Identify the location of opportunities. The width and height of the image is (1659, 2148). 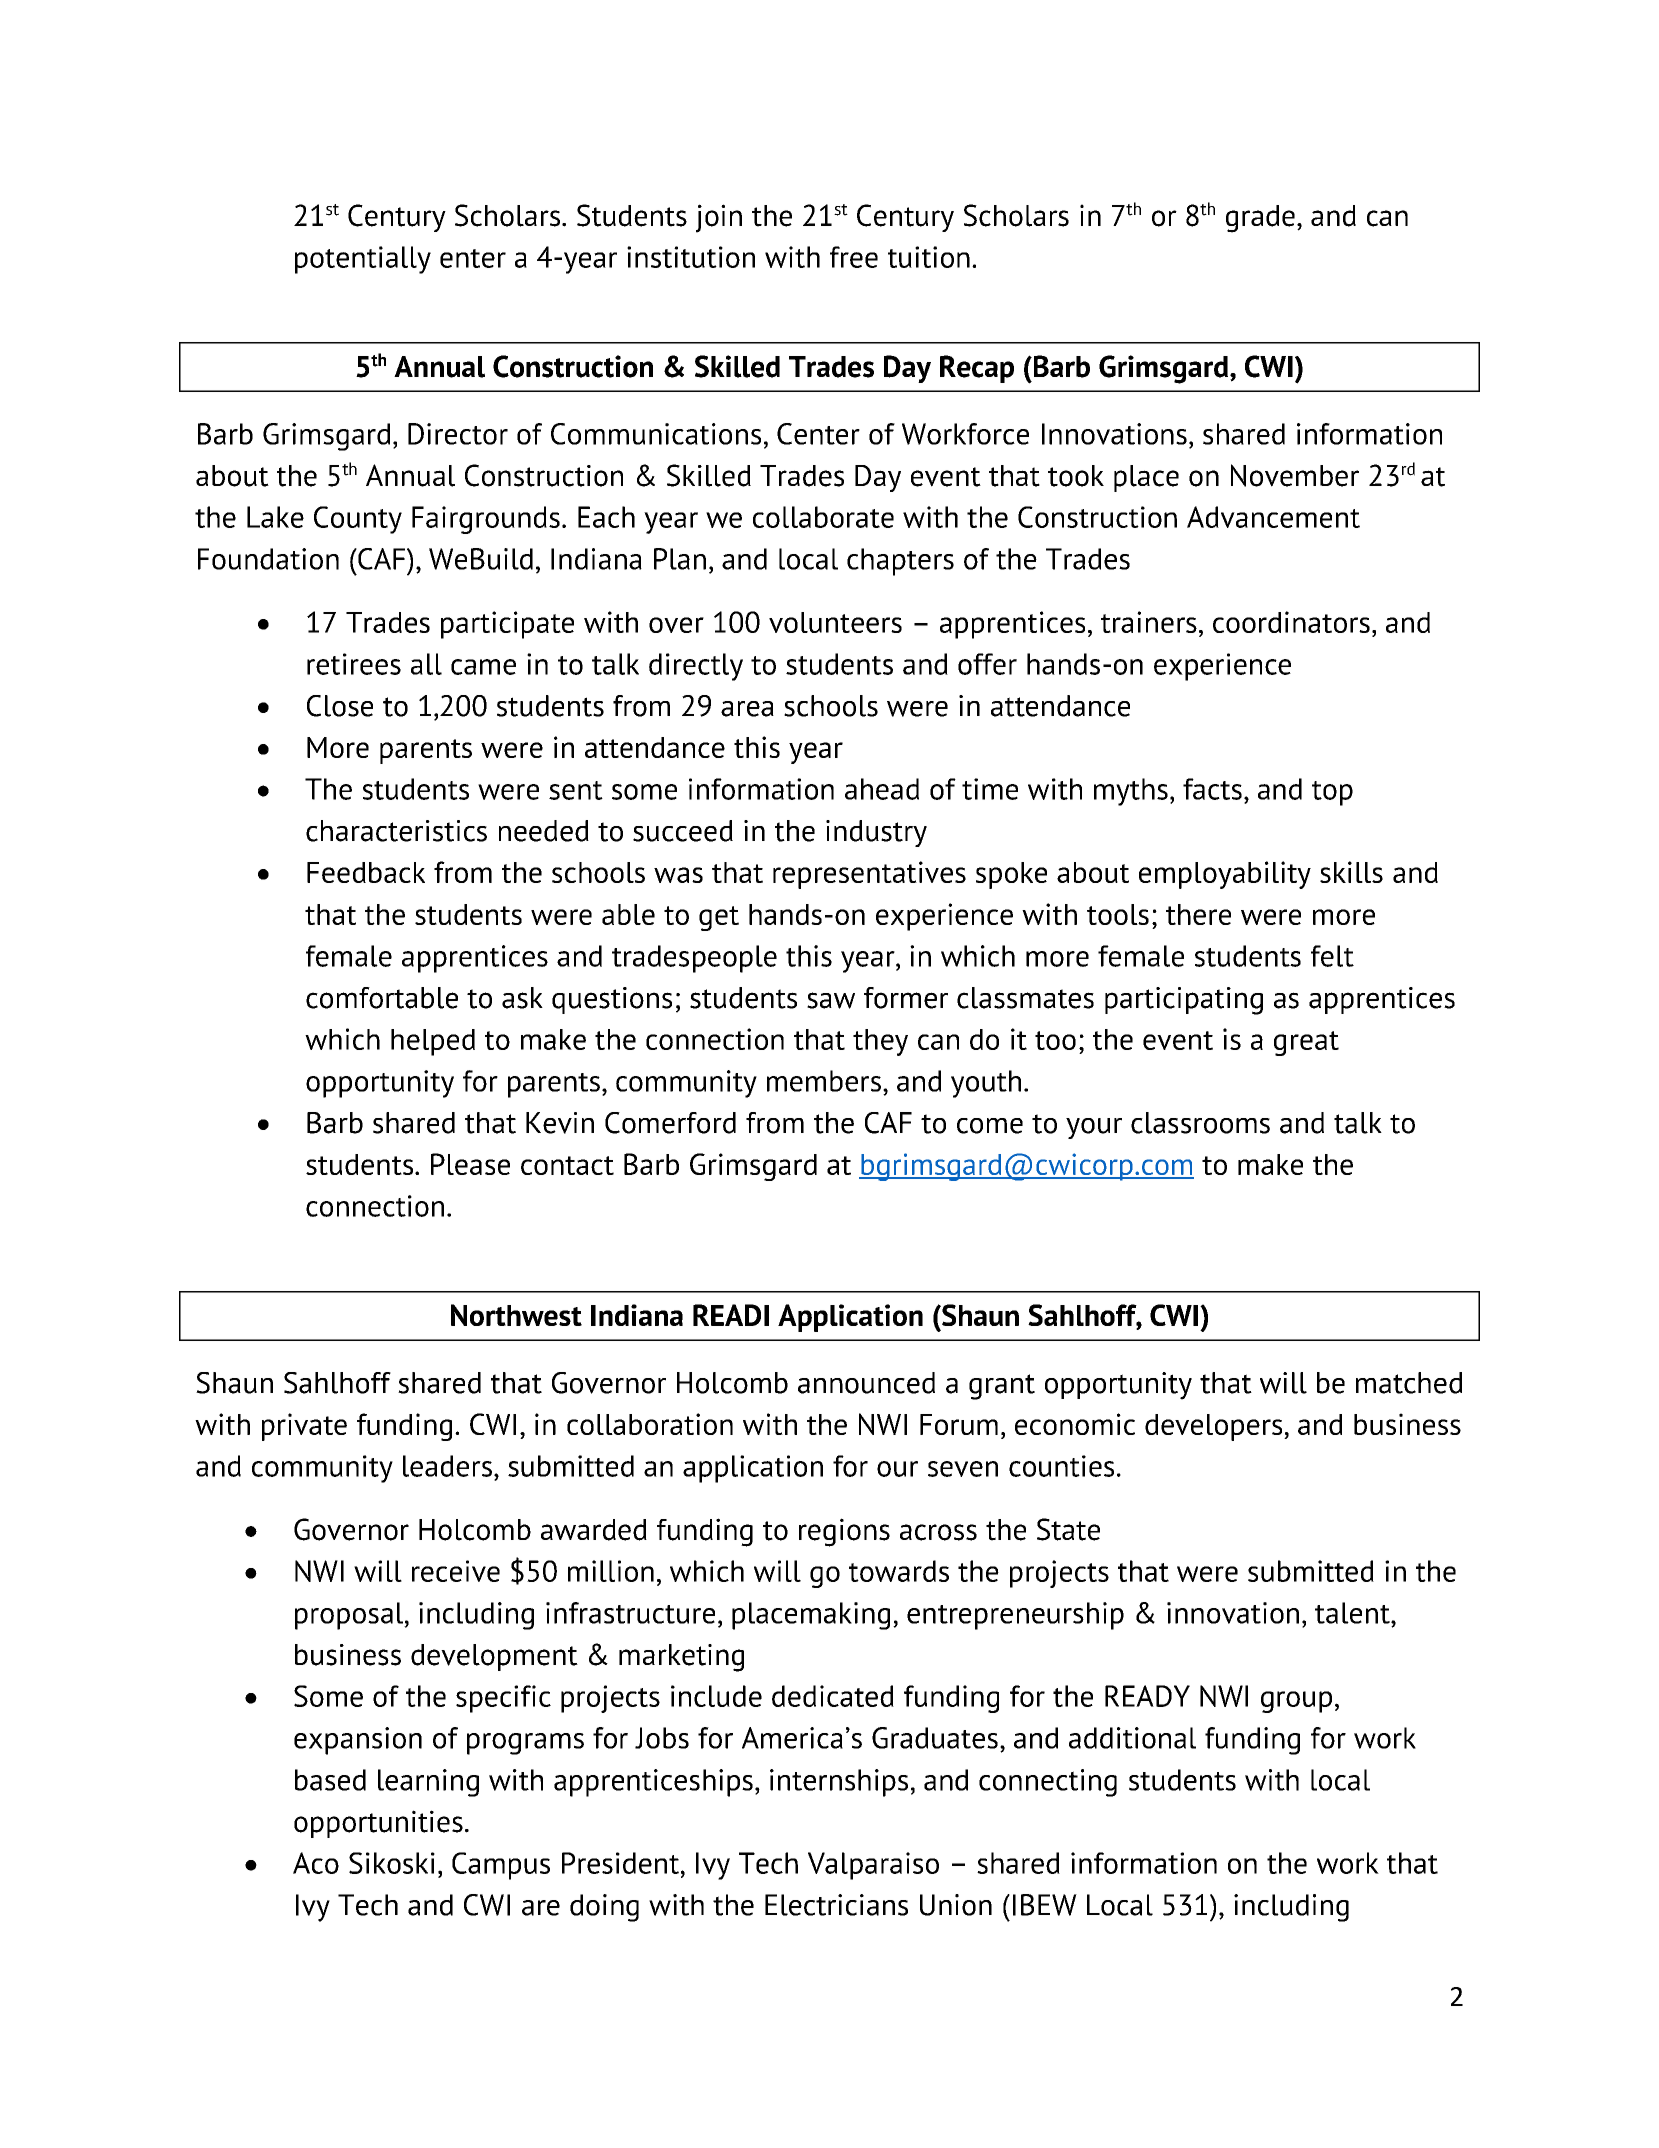
(378, 1824).
